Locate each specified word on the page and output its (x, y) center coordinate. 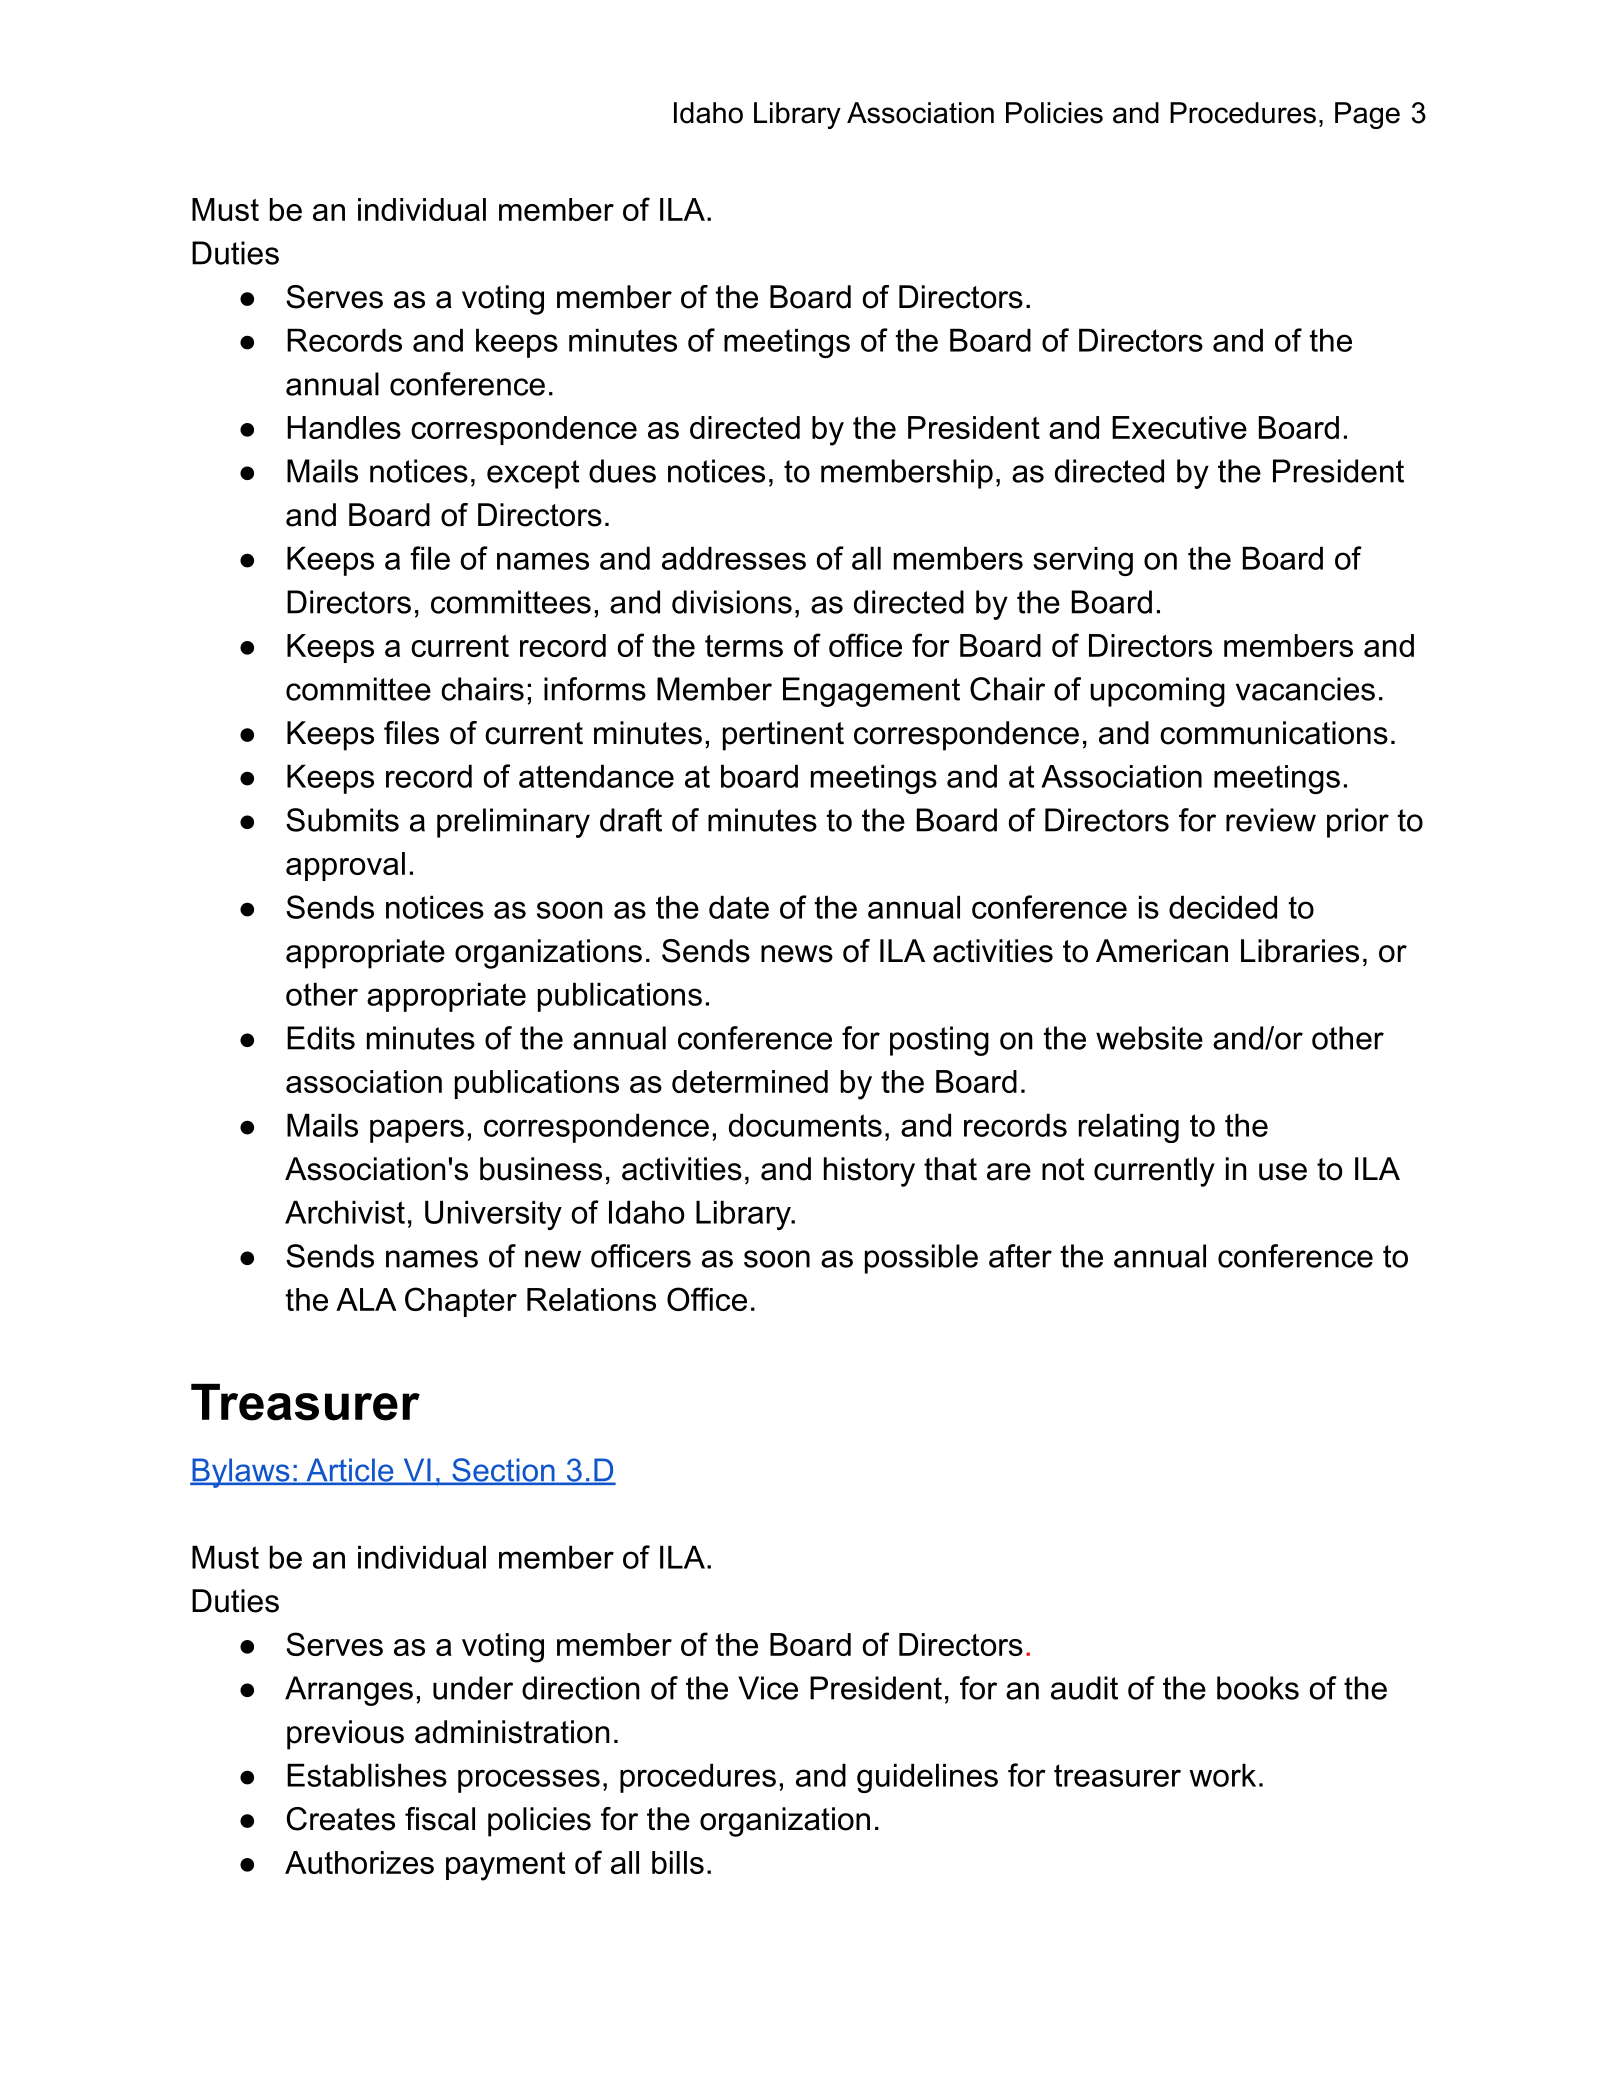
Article (350, 1471)
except (533, 474)
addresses (734, 558)
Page (1367, 115)
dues (622, 471)
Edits (321, 1038)
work (1222, 1775)
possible (921, 1259)
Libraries (1300, 951)
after (1020, 1256)
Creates (341, 1819)
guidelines (927, 1778)
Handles (344, 427)
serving (1083, 561)
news (797, 954)
